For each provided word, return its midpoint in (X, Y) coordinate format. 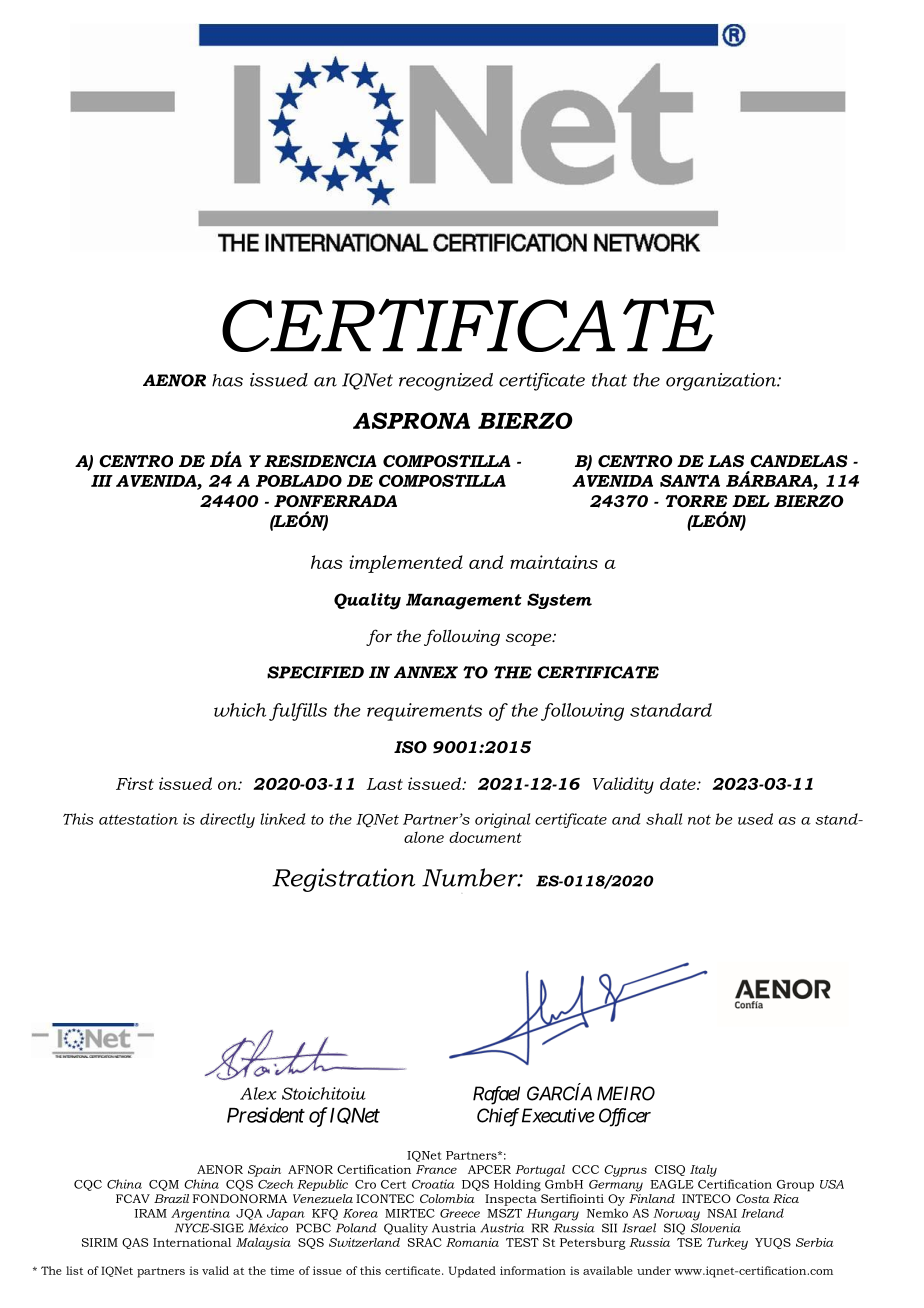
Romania (472, 1242)
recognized (446, 382)
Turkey (727, 1244)
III (102, 481)
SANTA (690, 480)
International (192, 1242)
